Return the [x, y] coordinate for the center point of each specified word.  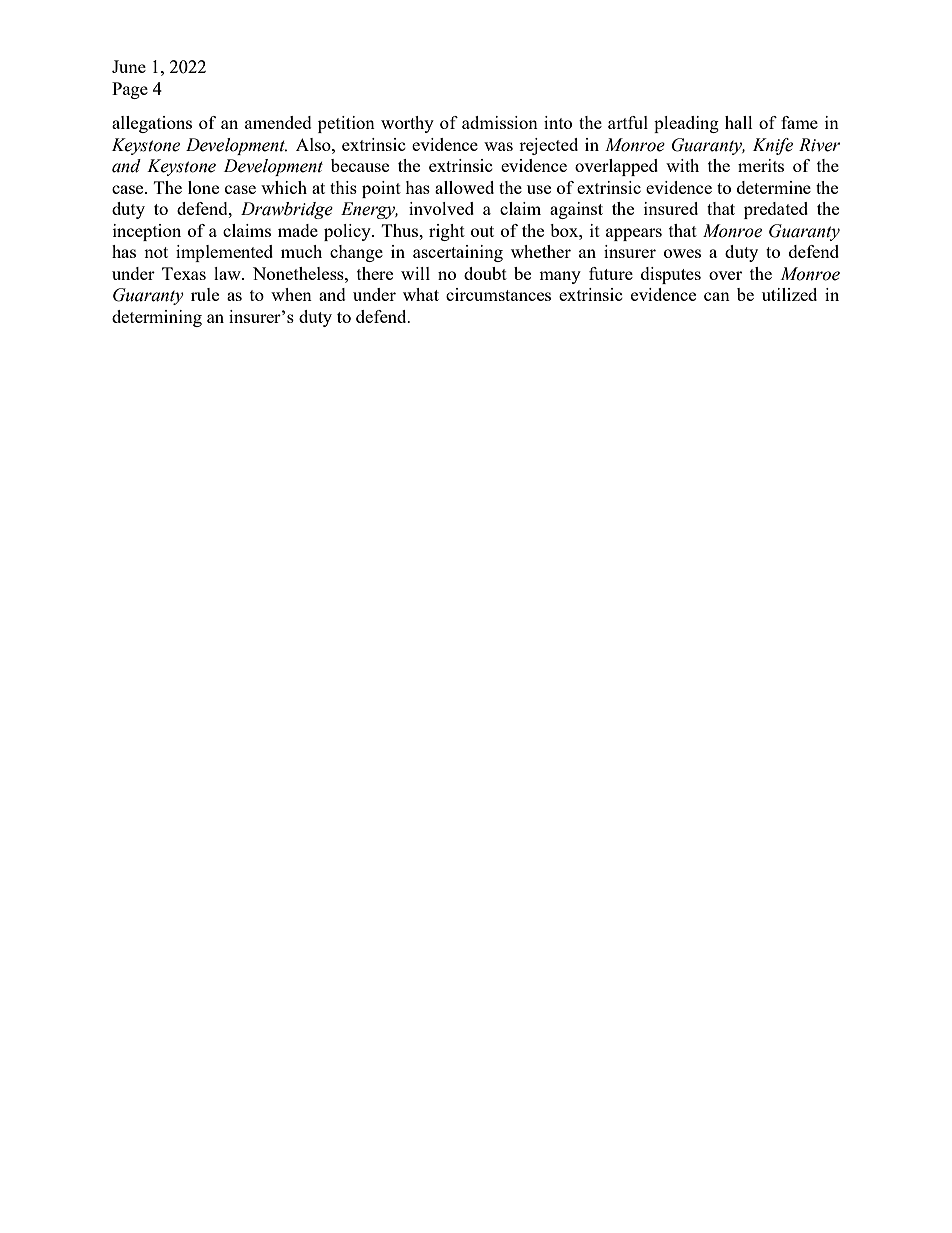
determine [774, 187]
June [129, 66]
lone [203, 187]
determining [157, 318]
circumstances [498, 294]
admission [500, 122]
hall [739, 122]
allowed [464, 187]
